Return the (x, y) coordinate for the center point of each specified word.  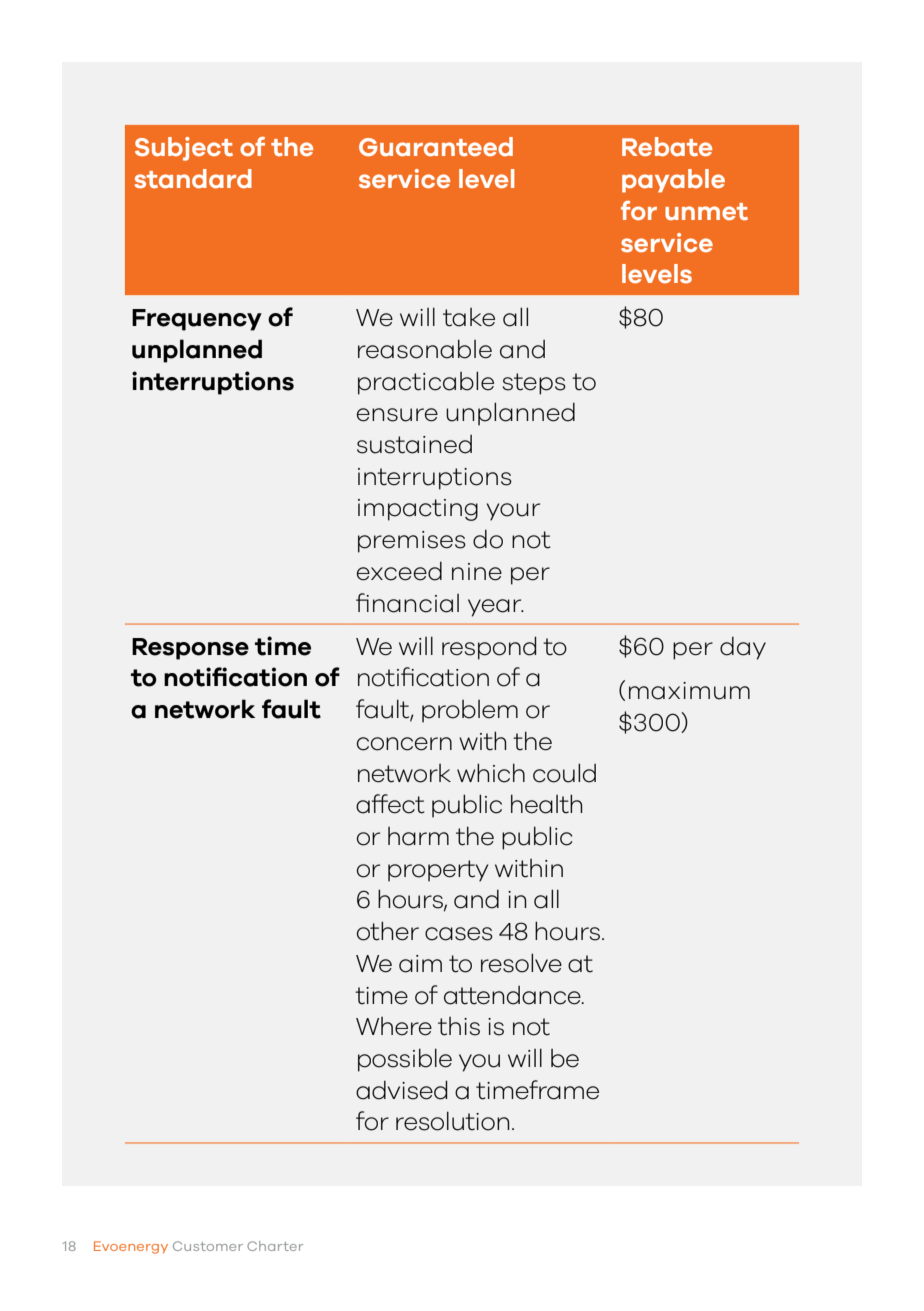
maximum (689, 691)
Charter (275, 1246)
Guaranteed (436, 147)
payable (673, 181)
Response (190, 649)
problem (470, 711)
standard (193, 179)
